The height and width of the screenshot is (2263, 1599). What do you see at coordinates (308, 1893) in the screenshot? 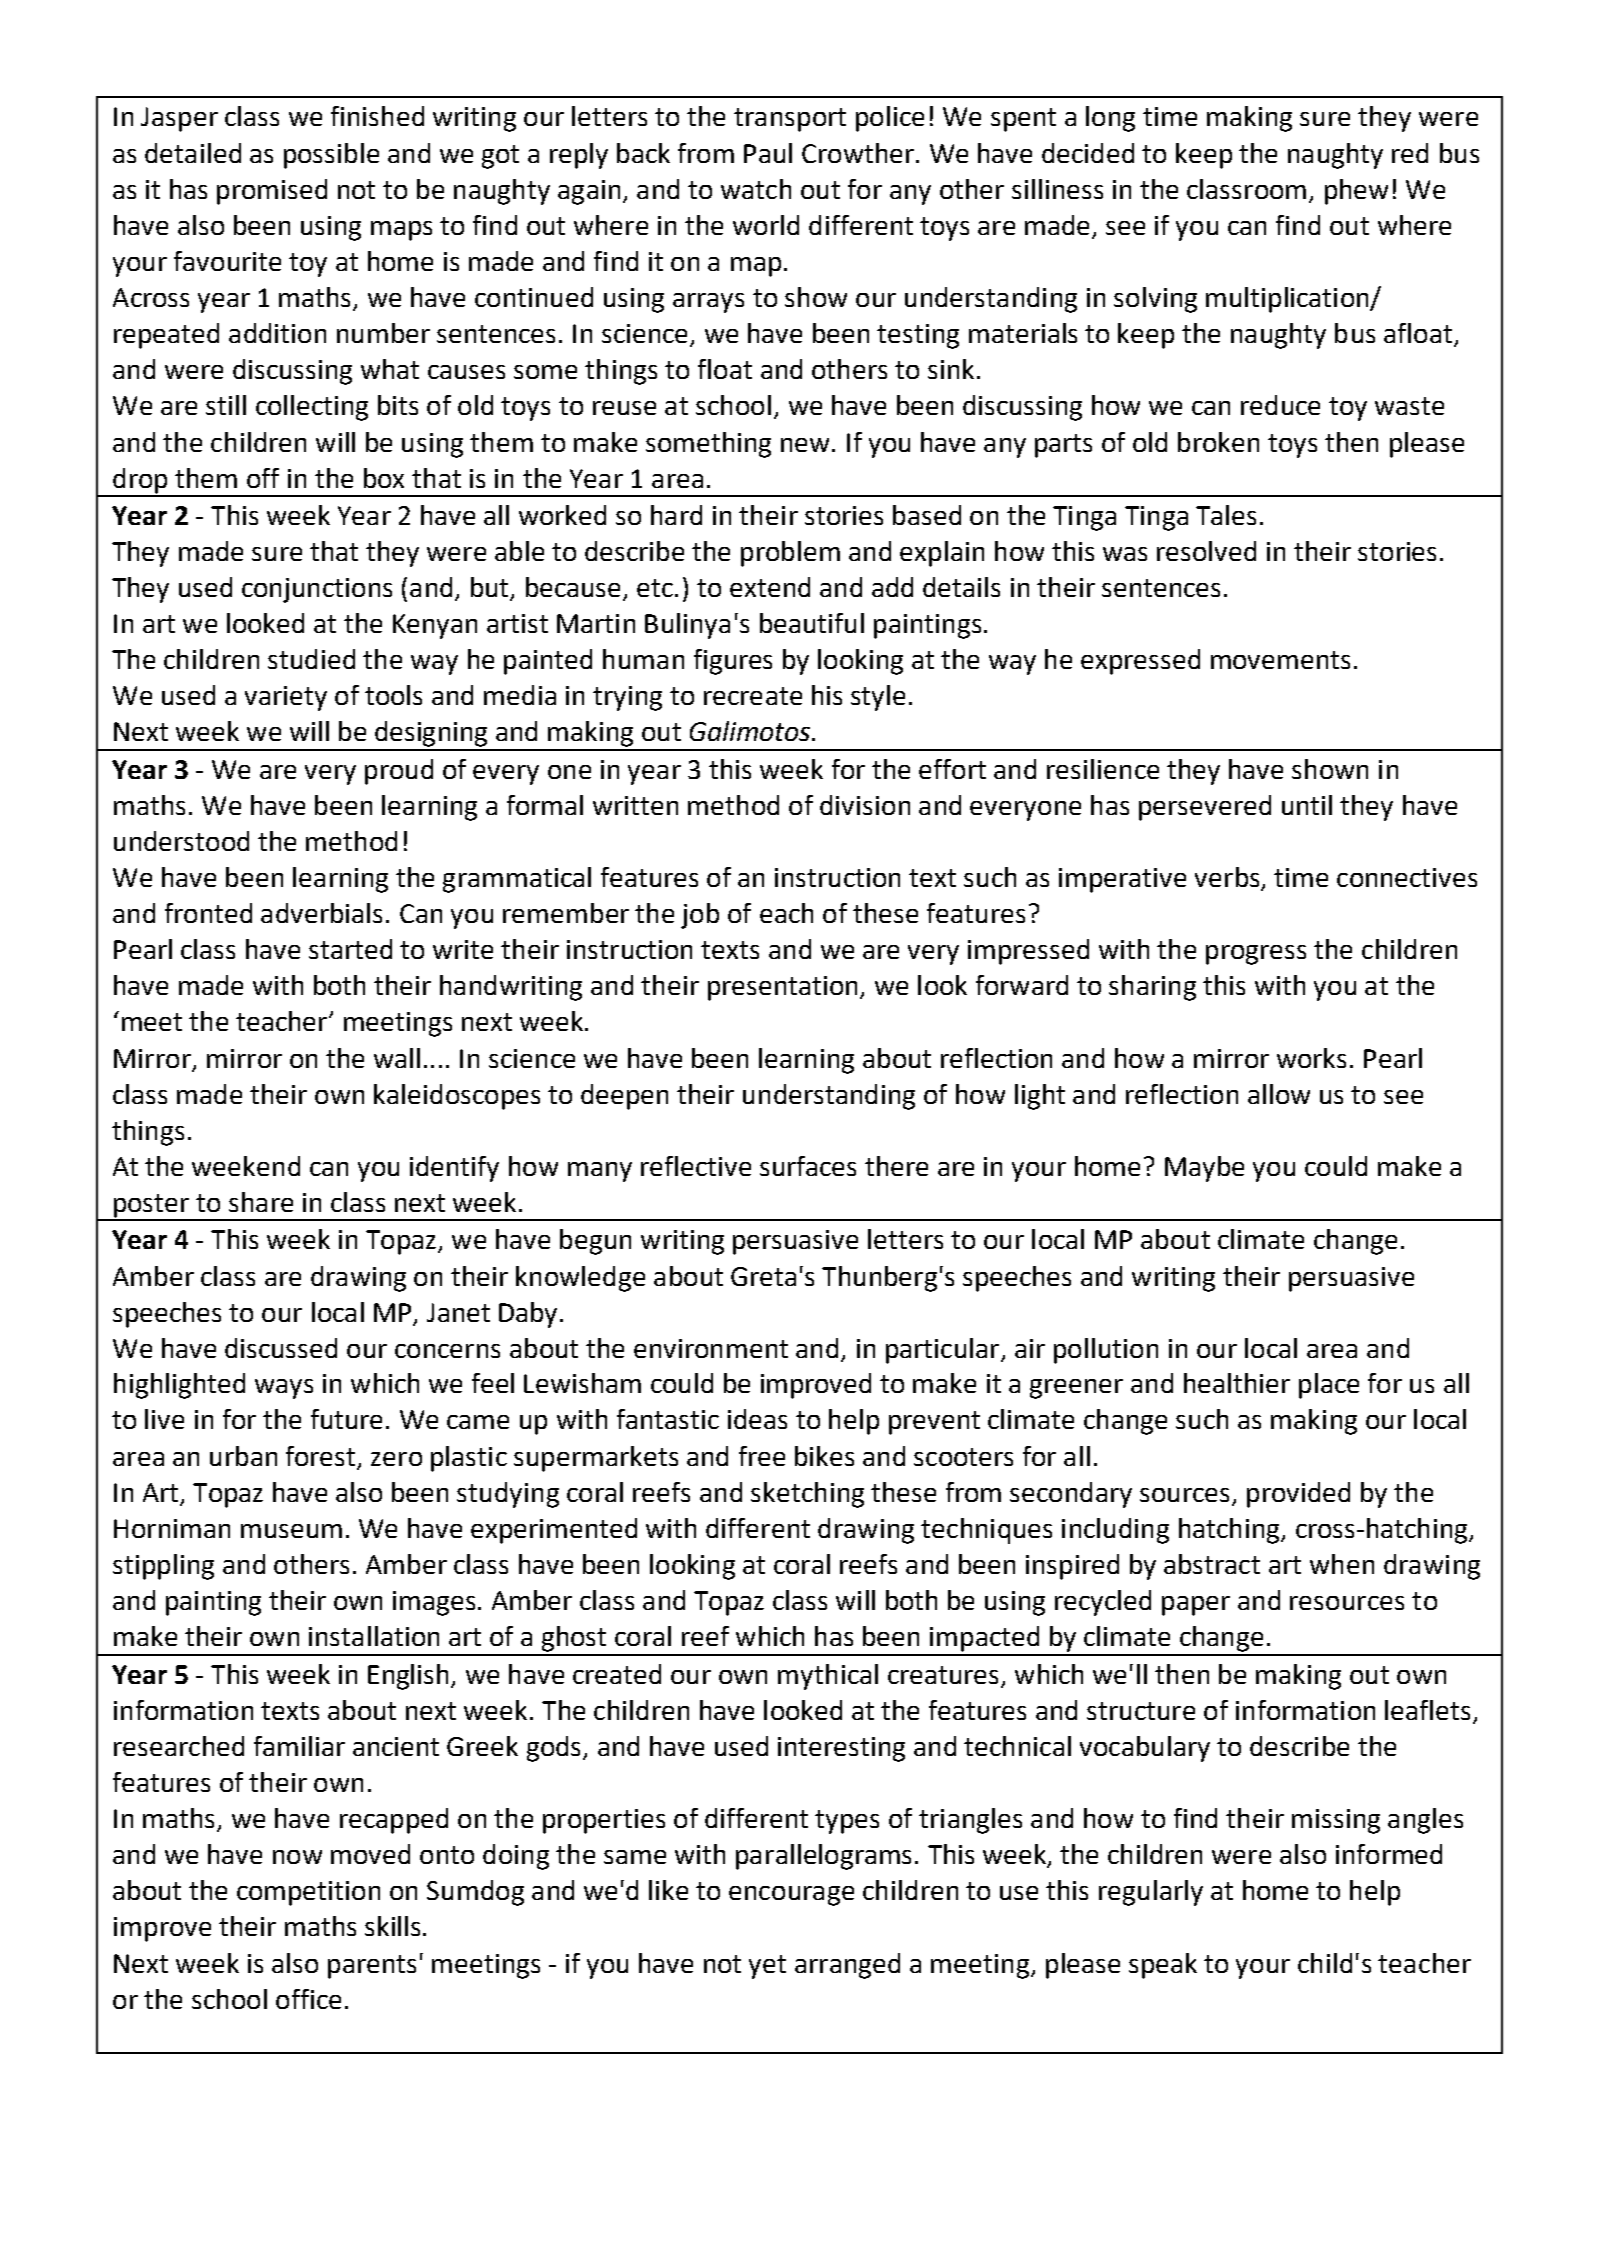
I see `competition` at bounding box center [308, 1893].
